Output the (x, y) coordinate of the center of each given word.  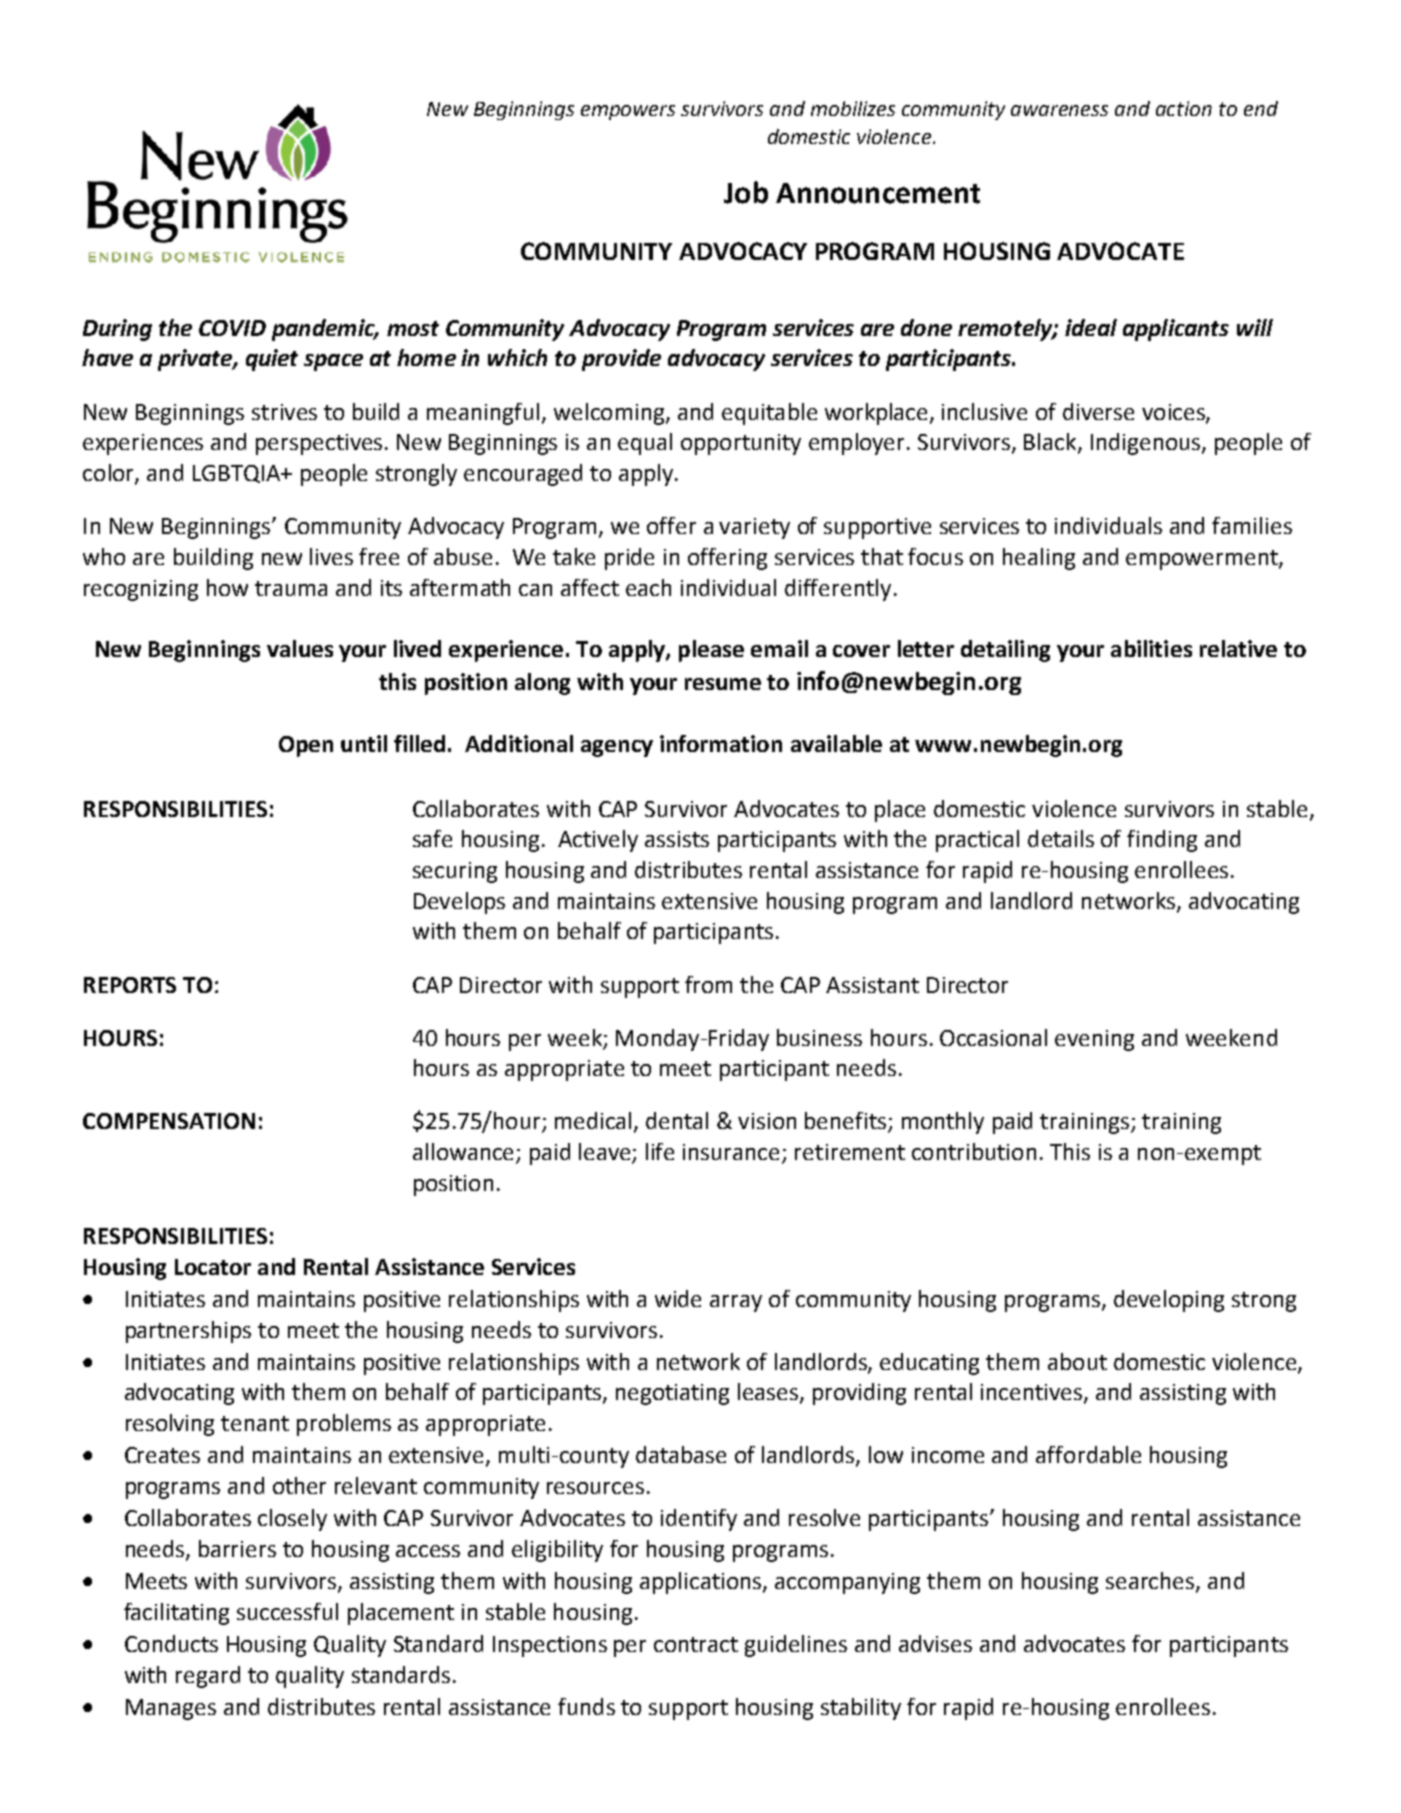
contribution (974, 1151)
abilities (1151, 648)
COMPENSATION (169, 1121)
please (711, 651)
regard (208, 1677)
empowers (628, 112)
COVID (232, 328)
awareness (1059, 110)
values (300, 648)
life (660, 1151)
